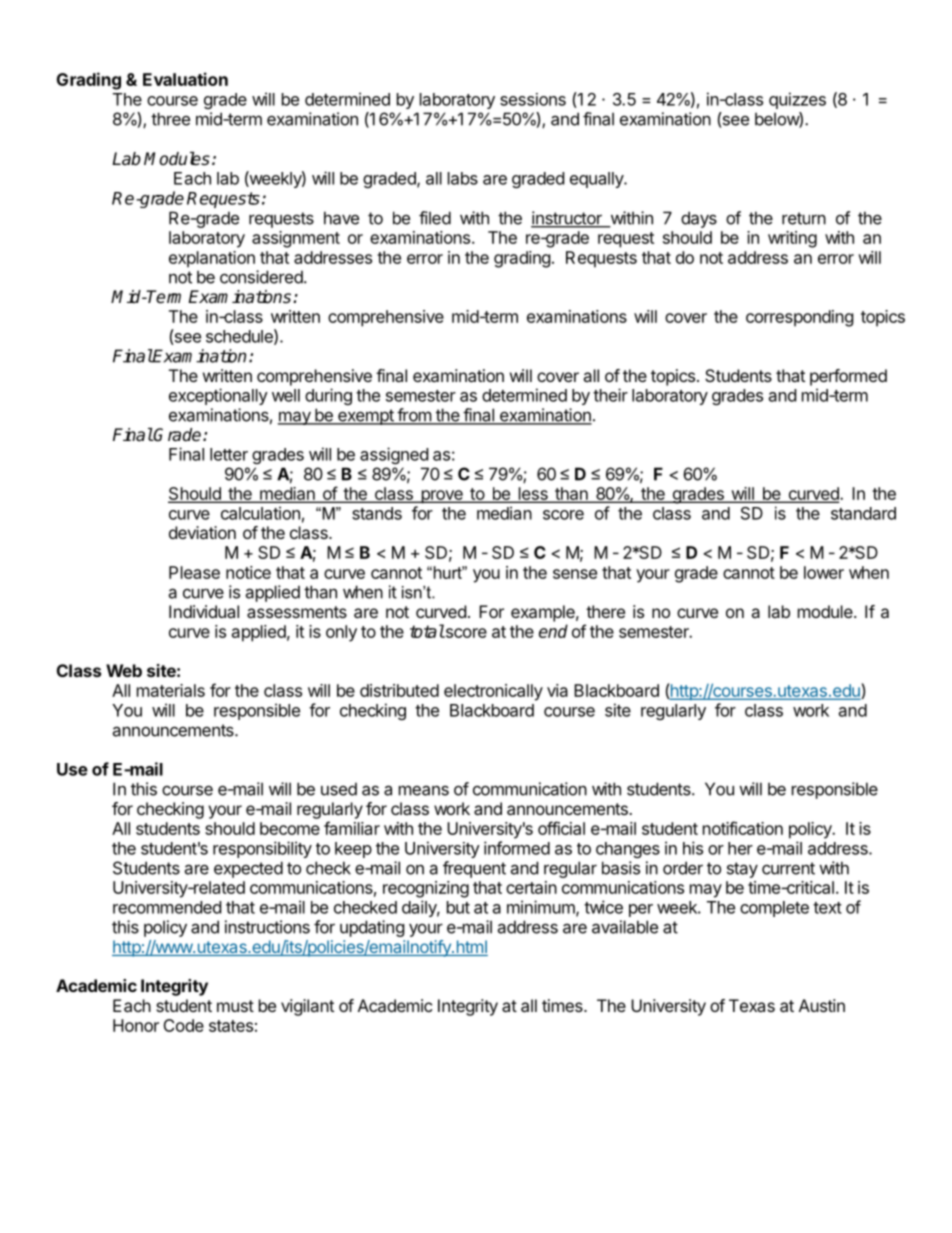 The height and width of the screenshot is (1233, 952). What do you see at coordinates (235, 1006) in the screenshot?
I see `must` at bounding box center [235, 1006].
